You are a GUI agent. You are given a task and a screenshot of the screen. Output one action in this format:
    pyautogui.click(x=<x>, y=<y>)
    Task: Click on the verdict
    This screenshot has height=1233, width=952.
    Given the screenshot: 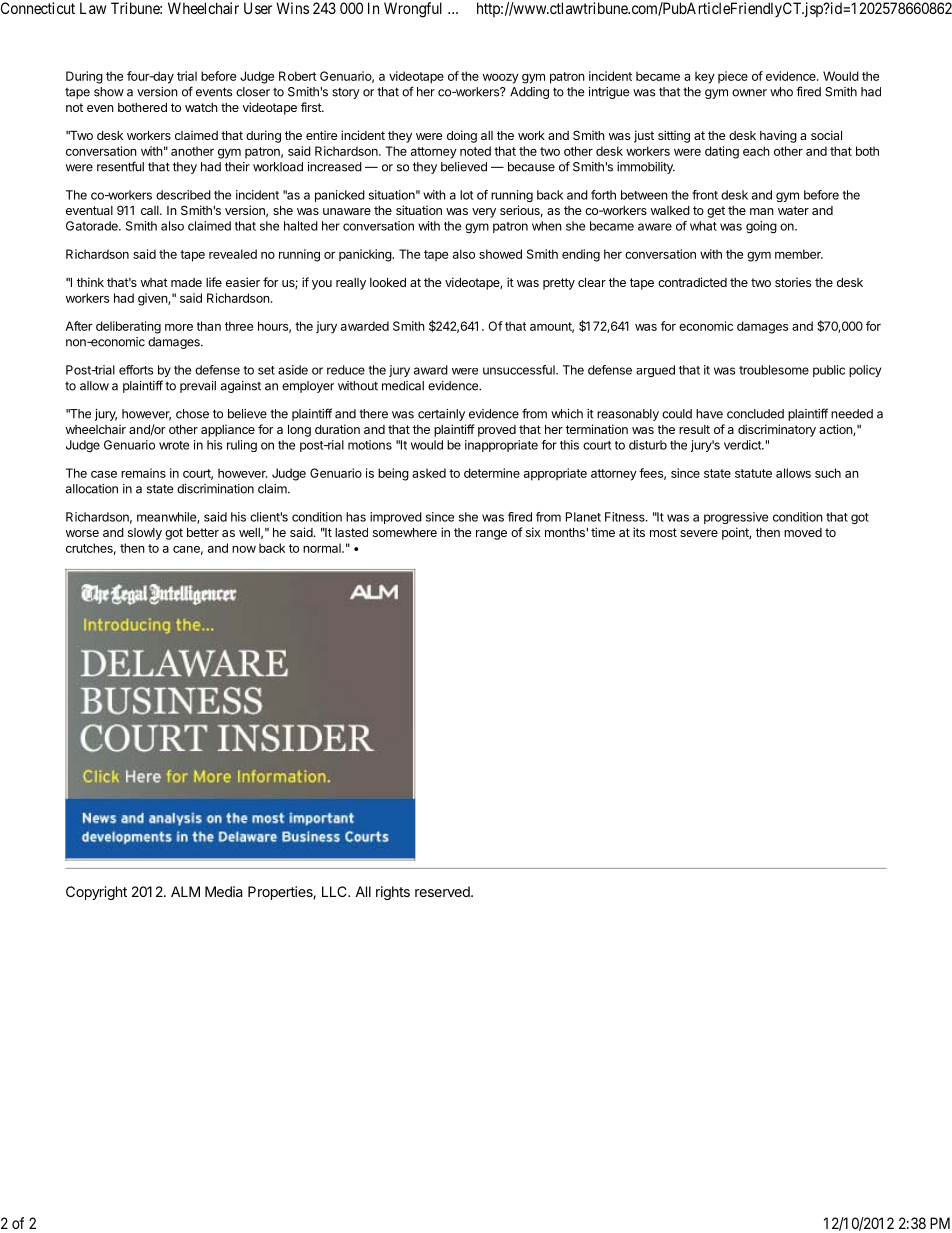 What is the action you would take?
    pyautogui.click(x=743, y=445)
